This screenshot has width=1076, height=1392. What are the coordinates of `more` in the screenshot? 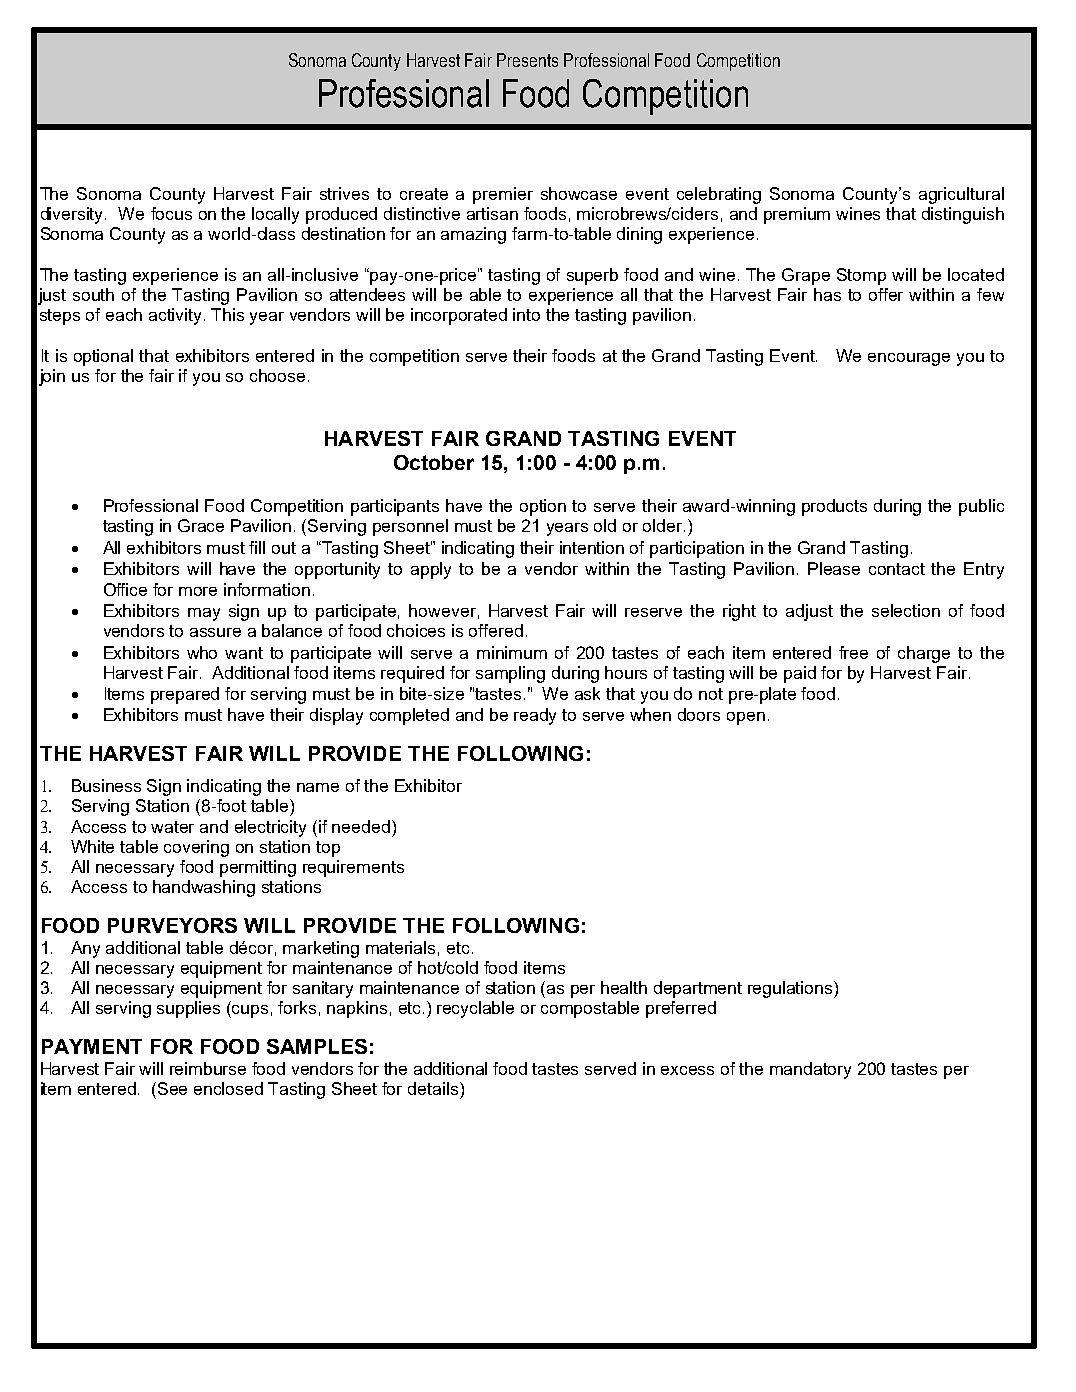 It's located at (198, 591).
